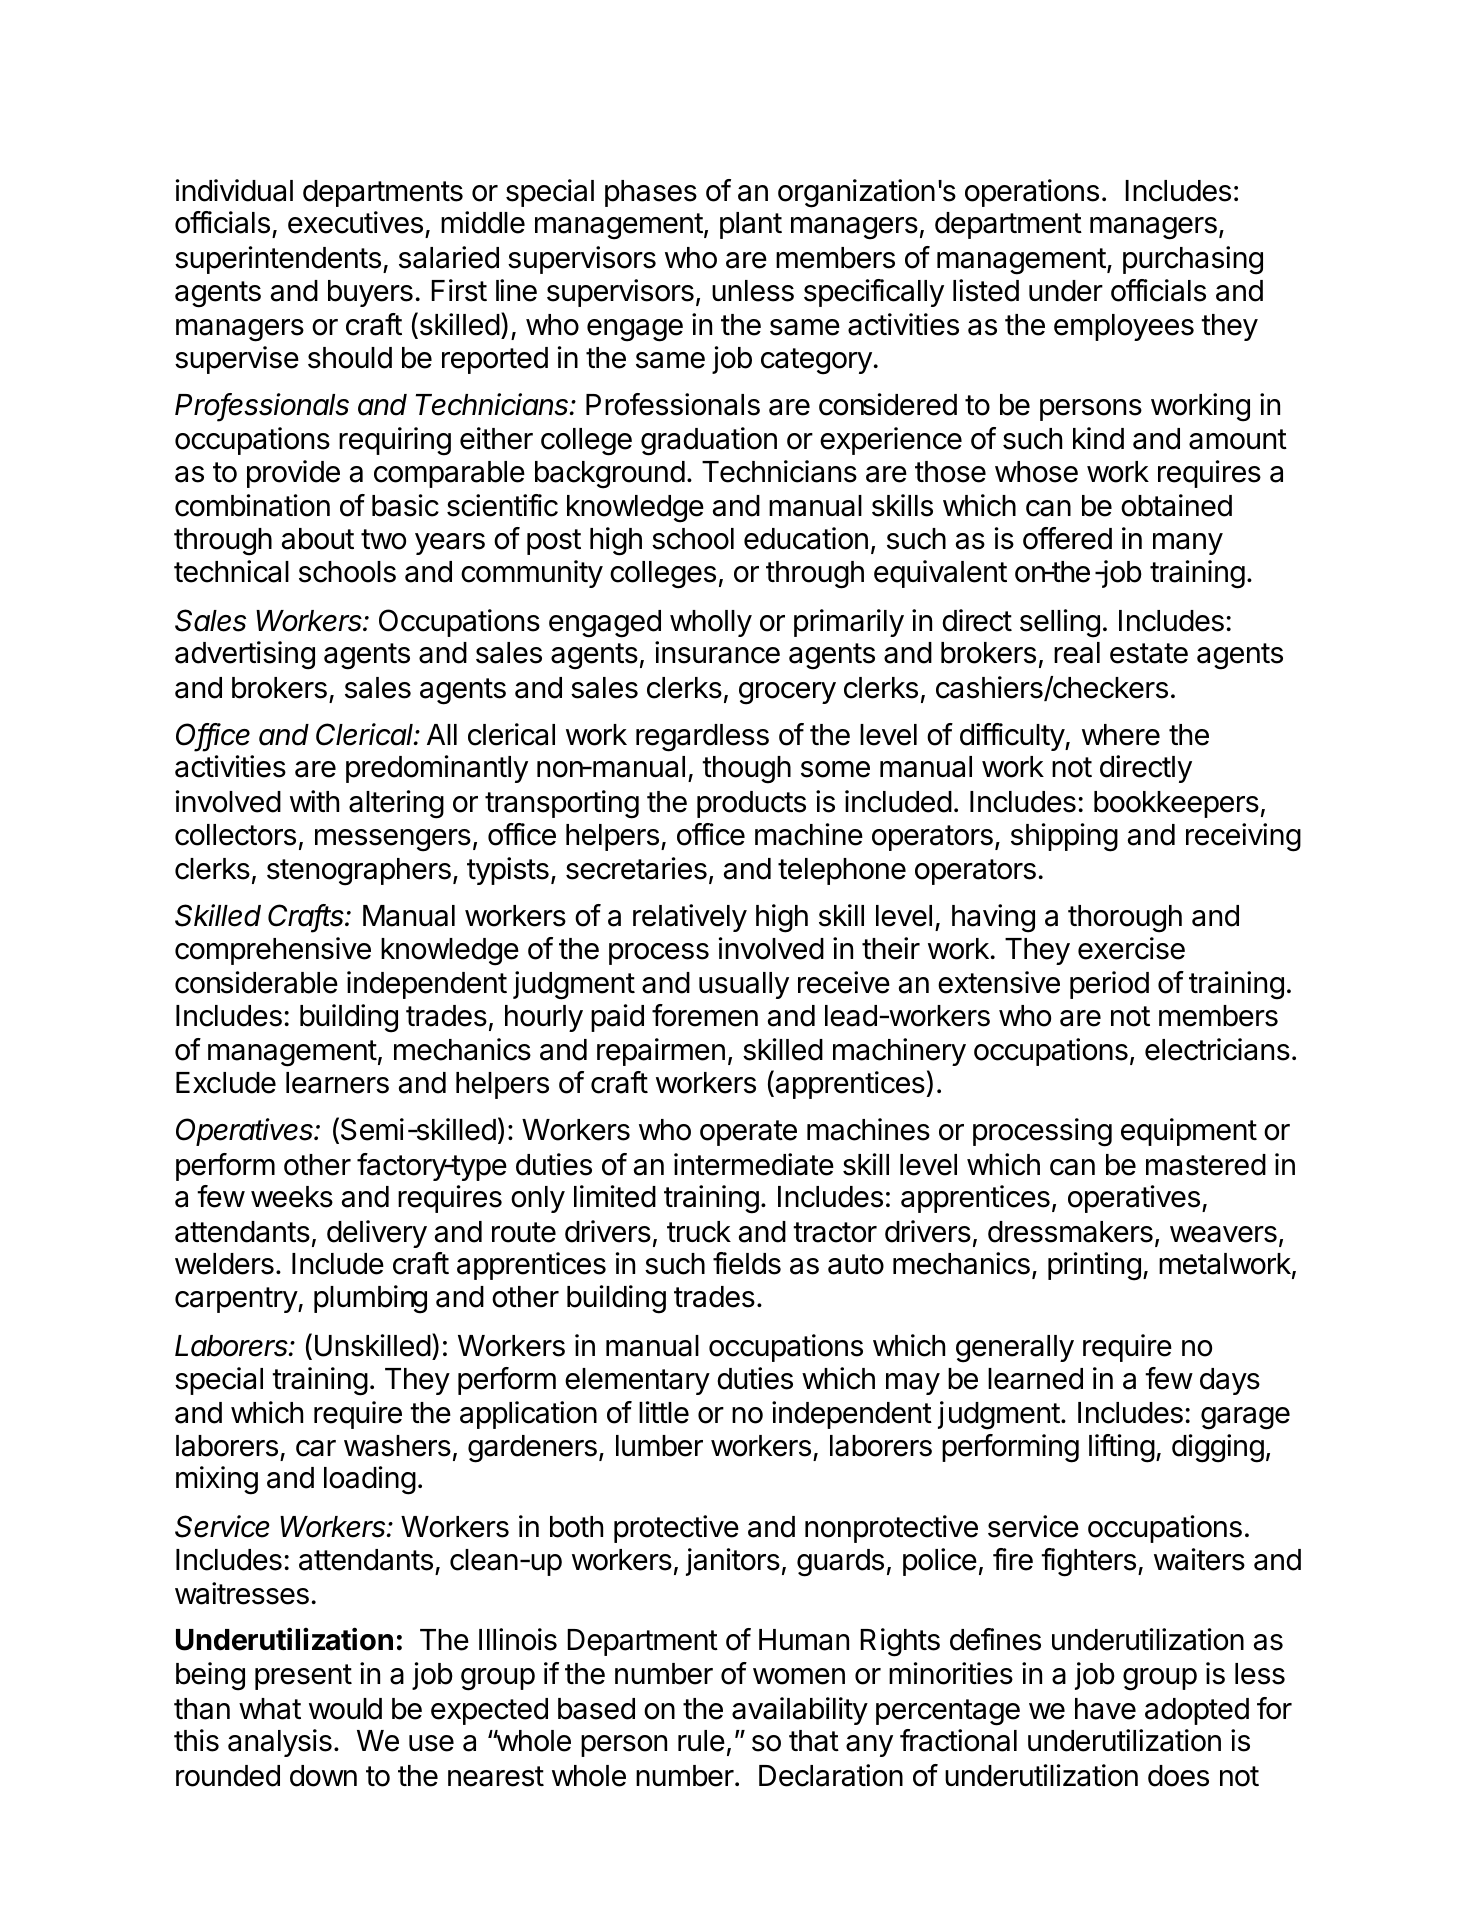 Image resolution: width=1480 pixels, height=1915 pixels. What do you see at coordinates (751, 225) in the document?
I see `plant` at bounding box center [751, 225].
